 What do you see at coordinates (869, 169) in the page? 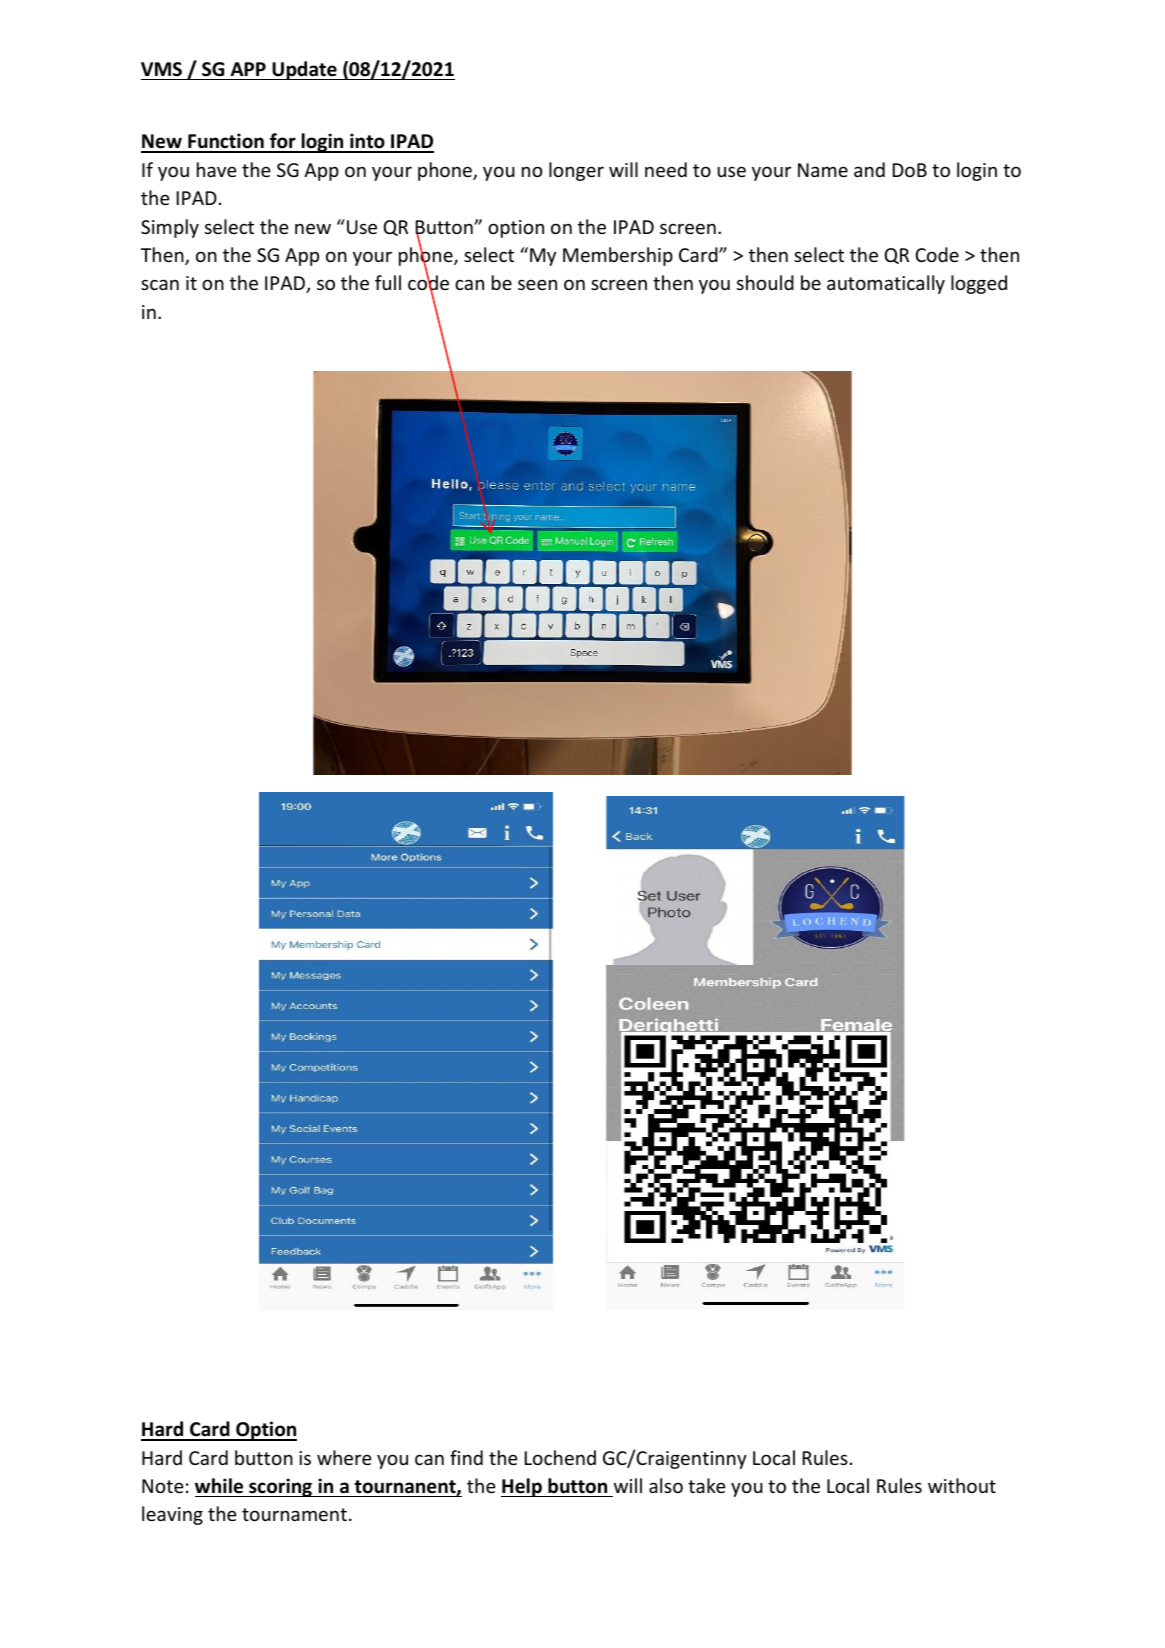
I see `and` at bounding box center [869, 169].
